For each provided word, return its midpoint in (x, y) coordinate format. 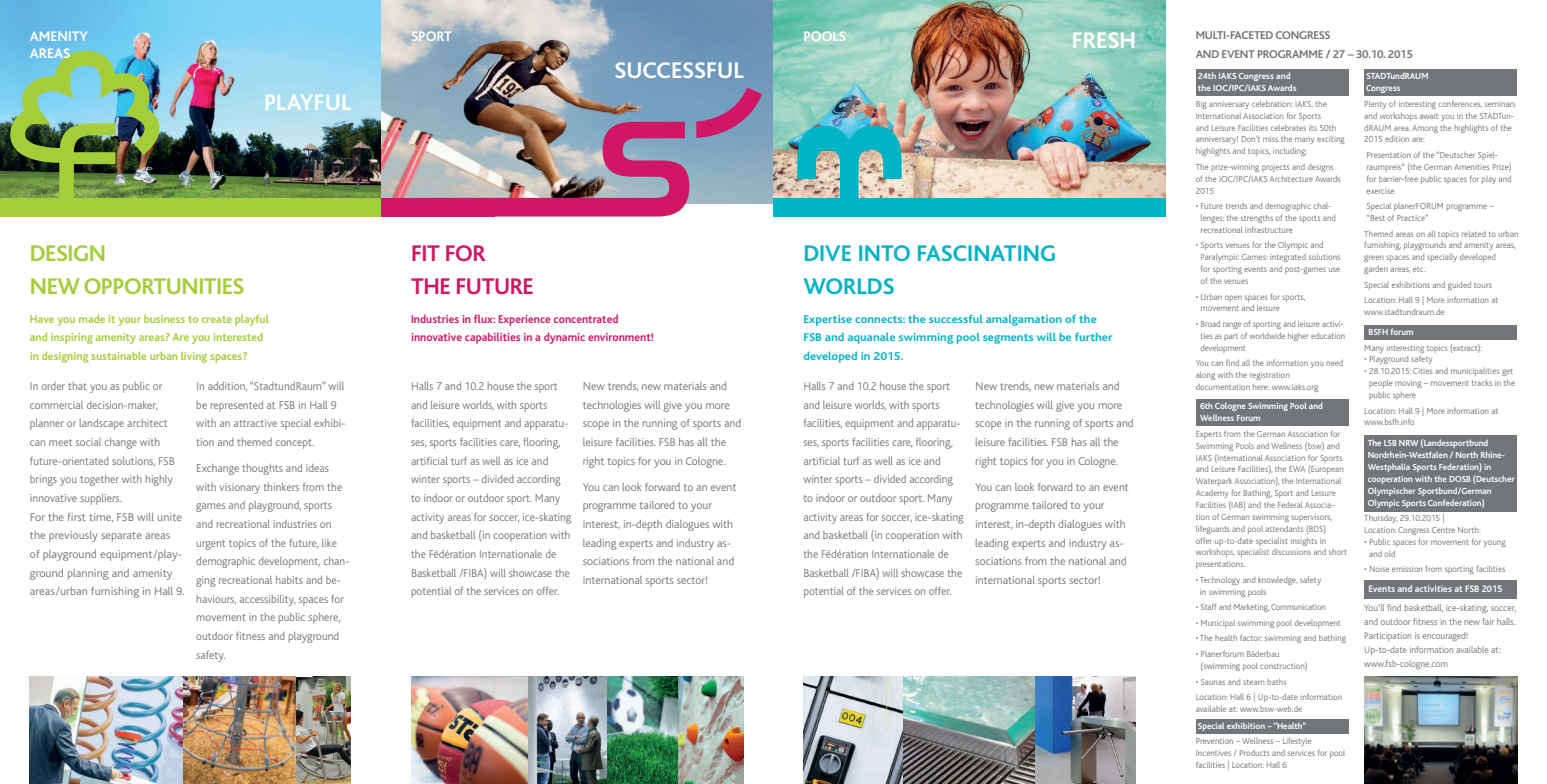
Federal (1290, 505)
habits (289, 580)
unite (170, 517)
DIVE (828, 253)
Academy (1212, 494)
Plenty (1375, 105)
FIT (426, 253)
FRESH (1103, 40)
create (217, 319)
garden (1376, 270)
